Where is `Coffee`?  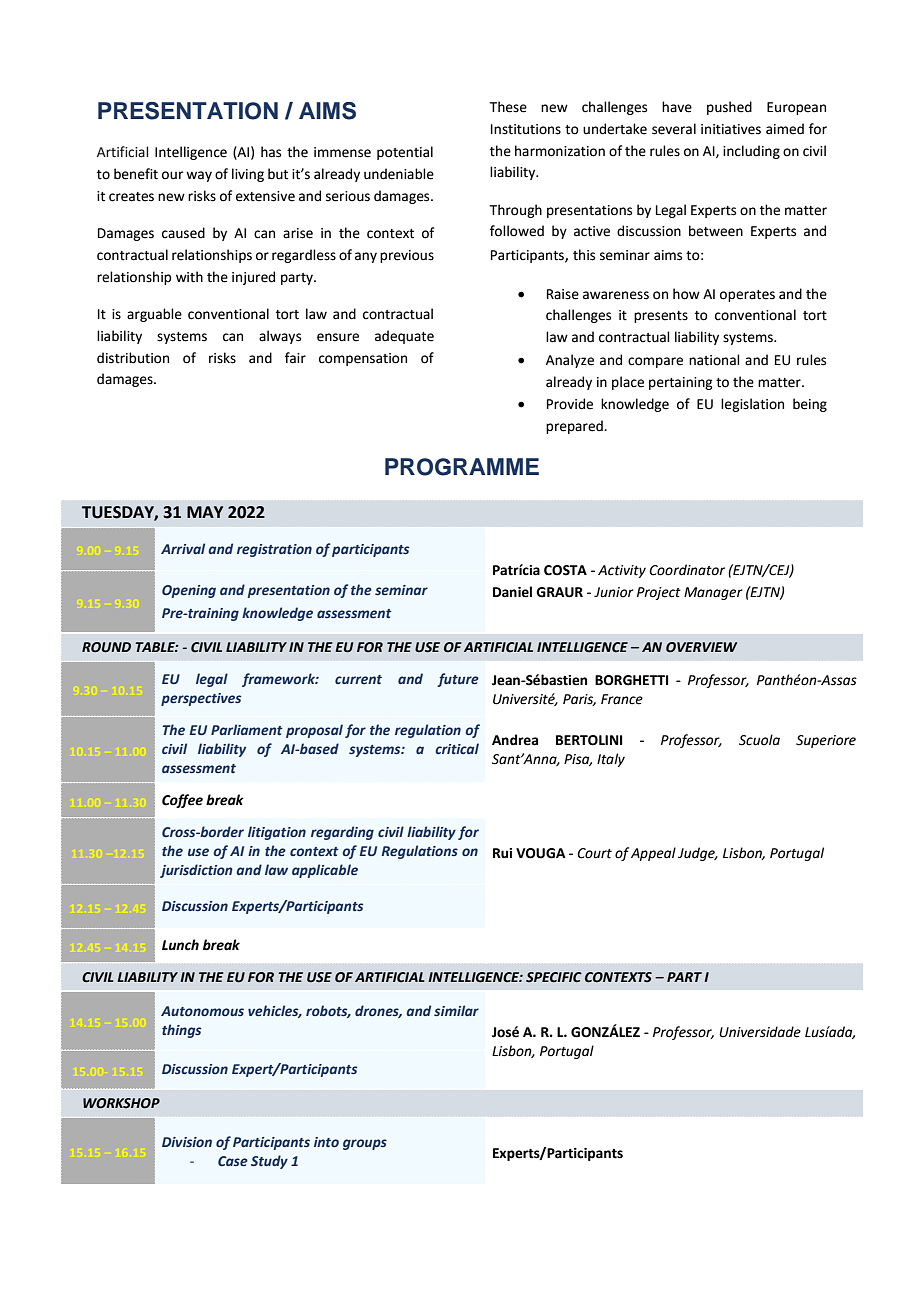 Coffee is located at coordinates (182, 801).
